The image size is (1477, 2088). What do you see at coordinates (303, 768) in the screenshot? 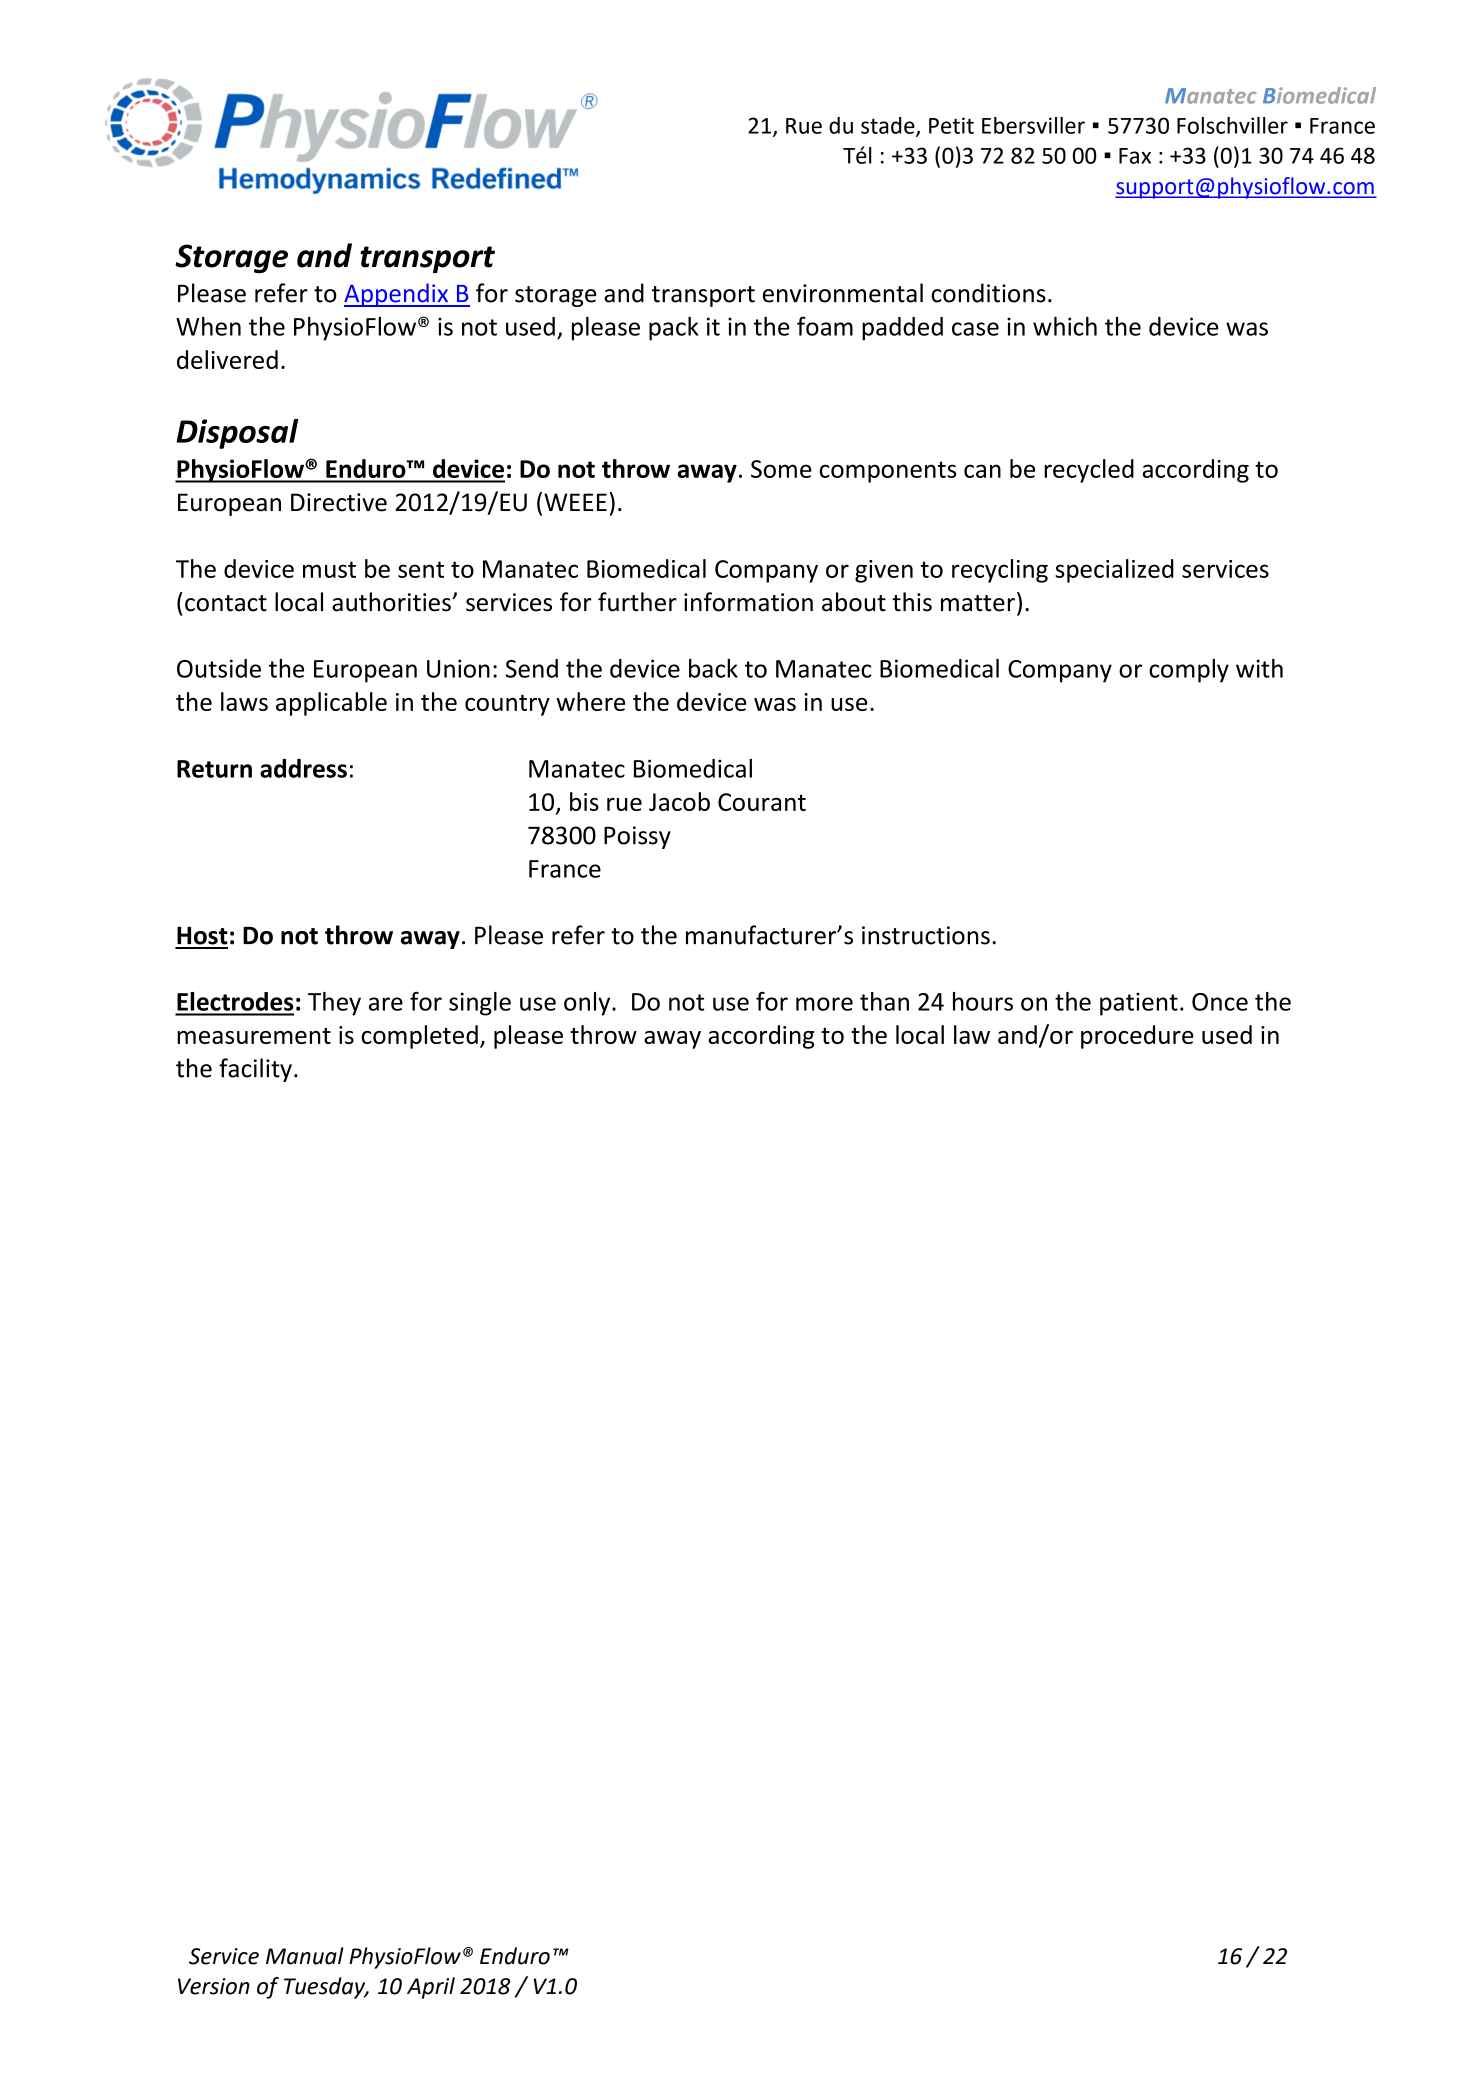
I see `address` at bounding box center [303, 768].
